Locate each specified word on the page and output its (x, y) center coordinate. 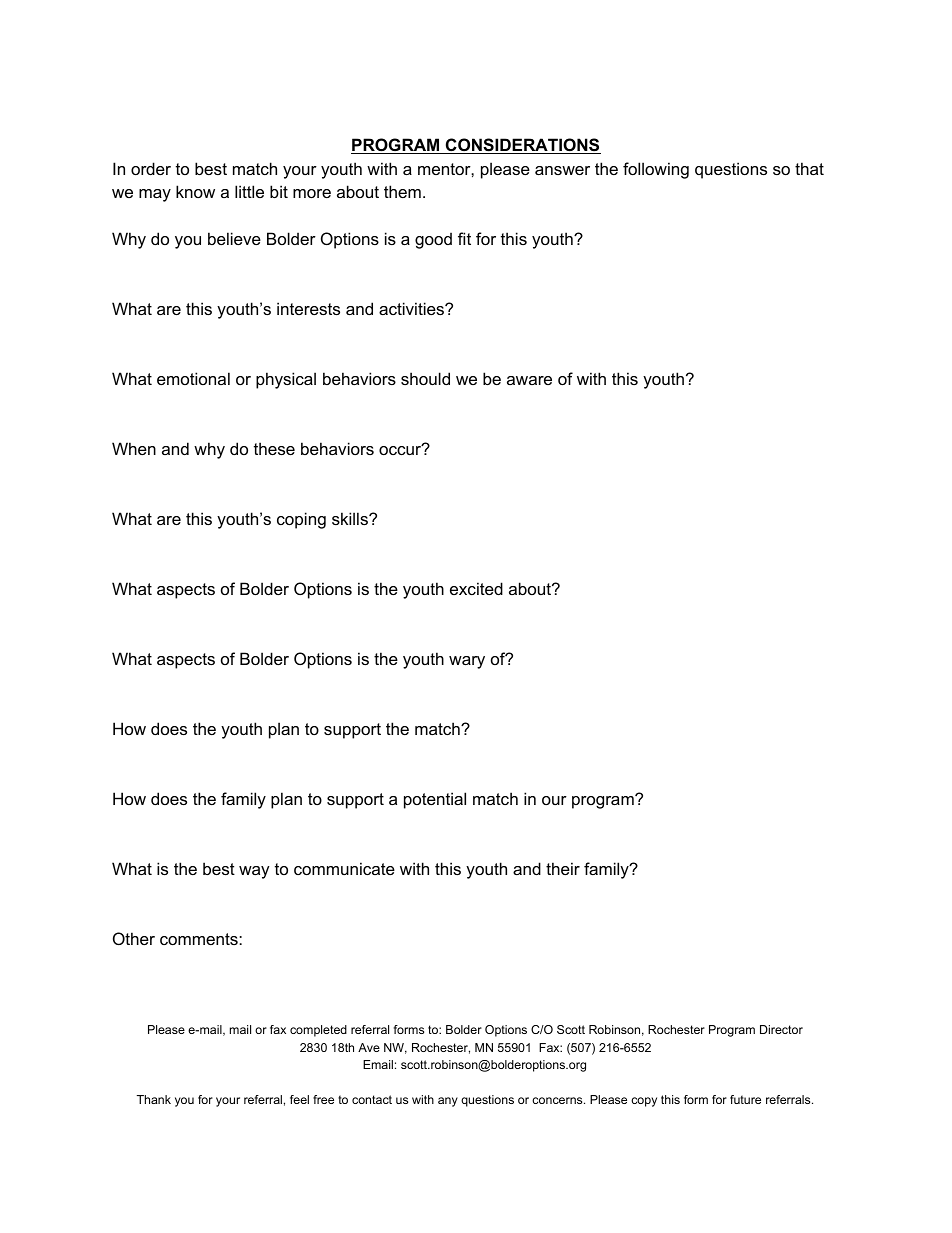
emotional (193, 378)
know (195, 191)
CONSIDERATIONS (522, 146)
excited (476, 588)
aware (529, 380)
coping (301, 520)
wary (467, 662)
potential (435, 800)
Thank (154, 1099)
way (254, 872)
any (448, 1102)
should (425, 378)
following (656, 170)
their (563, 868)
